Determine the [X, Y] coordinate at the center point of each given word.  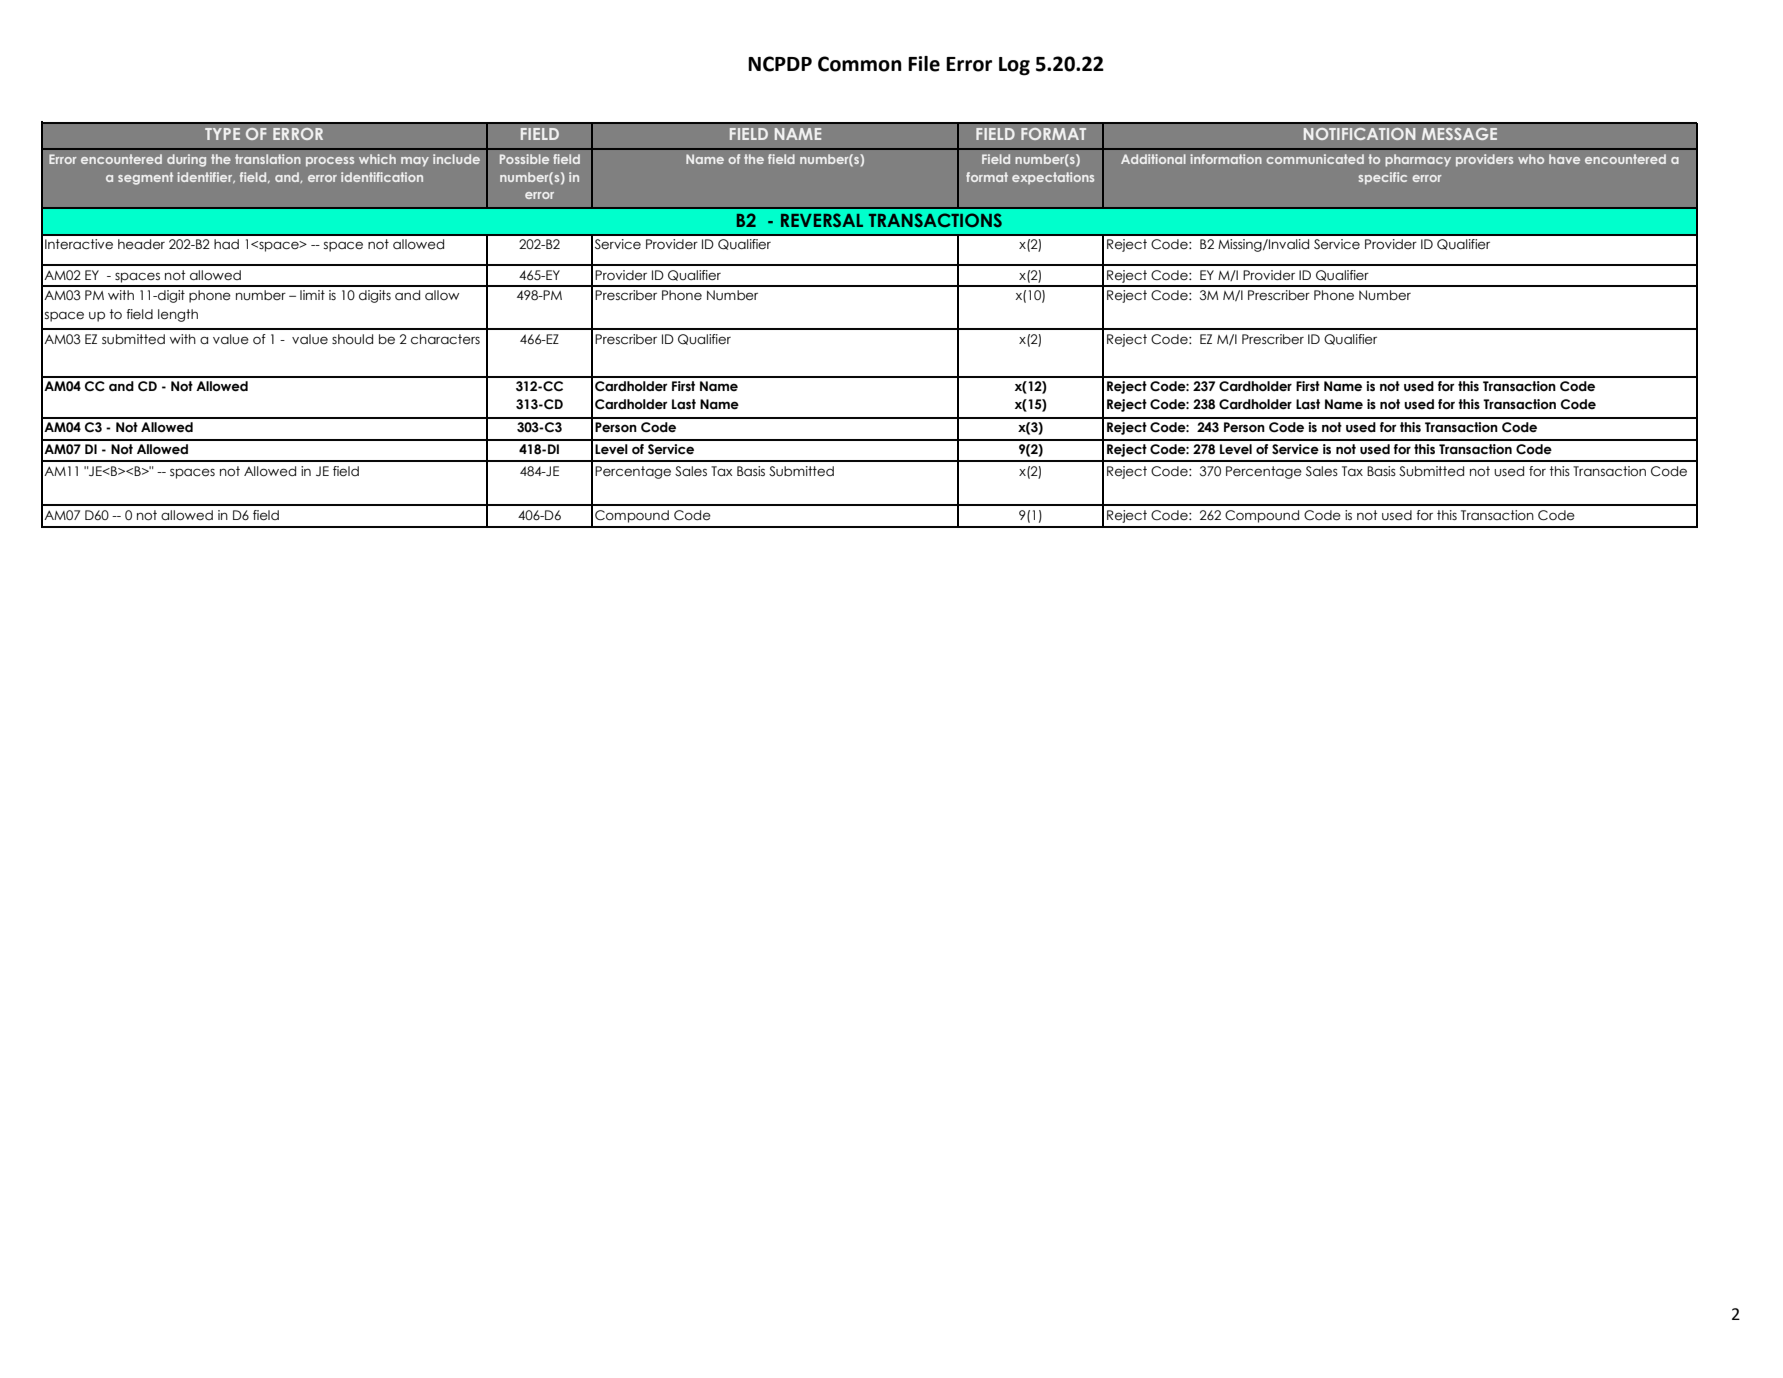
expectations [1053, 178]
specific [1383, 178]
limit [312, 295]
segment [145, 178]
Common [860, 64]
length [178, 315]
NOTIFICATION [1359, 134]
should [352, 339]
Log [1014, 66]
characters [445, 339]
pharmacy [1418, 160]
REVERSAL [822, 220]
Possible [524, 159]
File [924, 64]
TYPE [222, 134]
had [226, 244]
